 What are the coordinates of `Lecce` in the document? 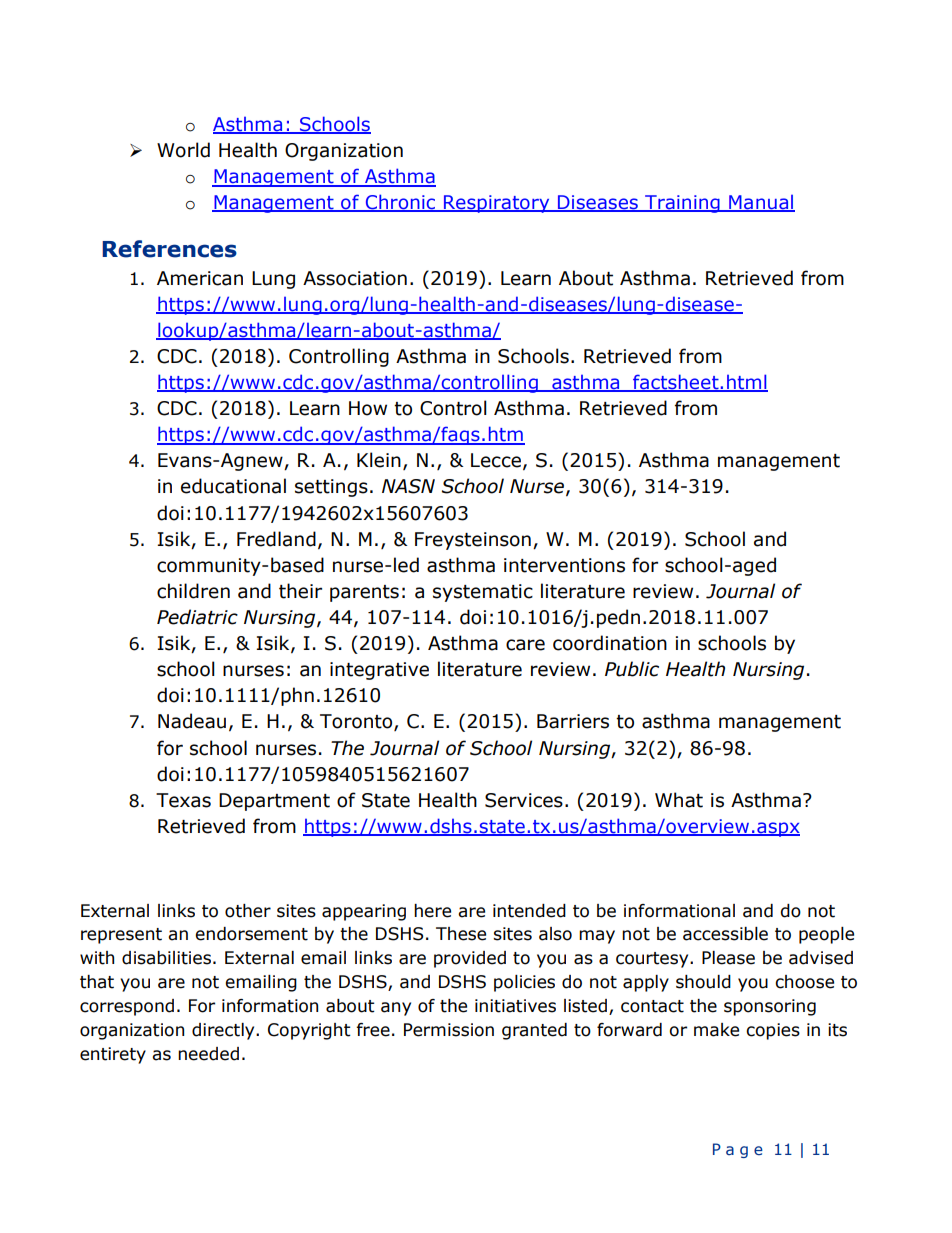 It's located at (496, 460).
